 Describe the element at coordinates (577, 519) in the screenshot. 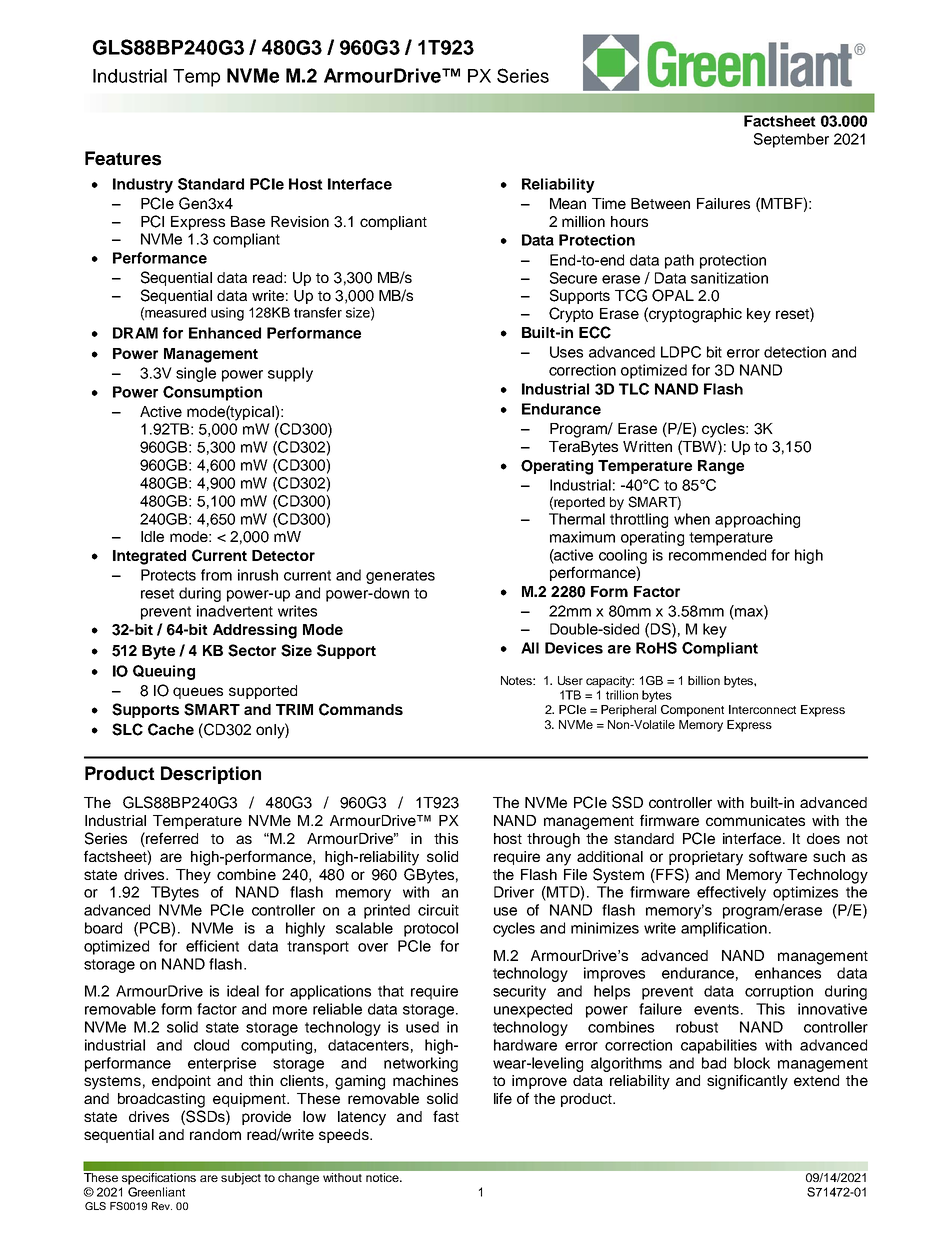

I see `Thermal` at that location.
